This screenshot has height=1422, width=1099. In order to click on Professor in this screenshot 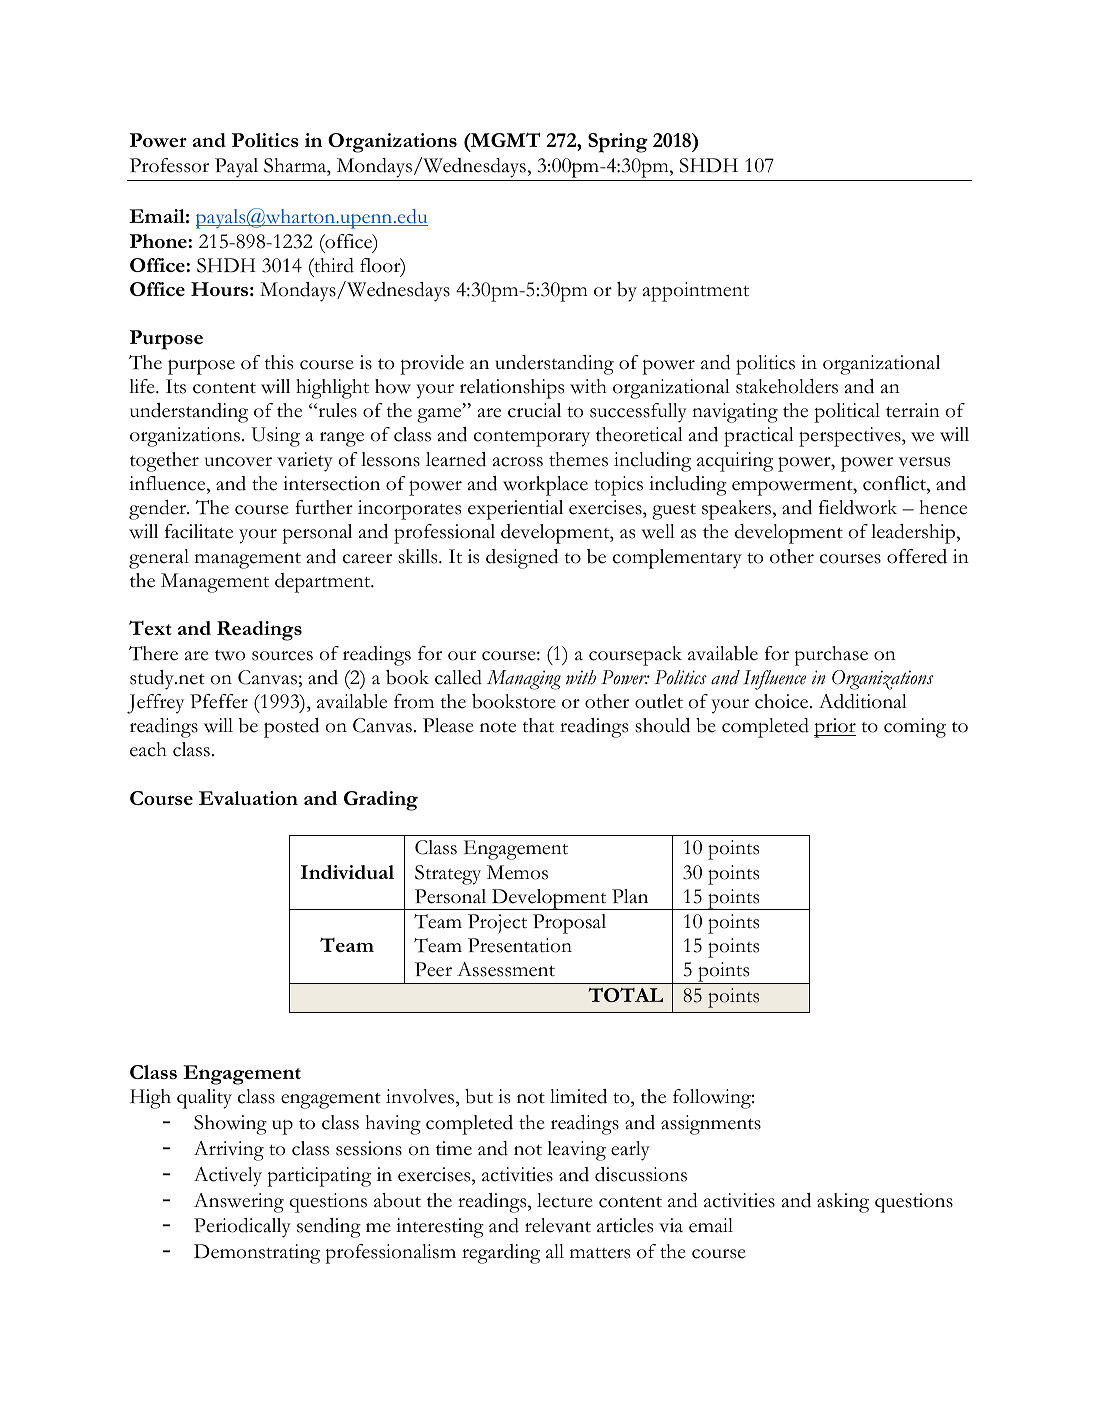, I will do `click(169, 165)`.
